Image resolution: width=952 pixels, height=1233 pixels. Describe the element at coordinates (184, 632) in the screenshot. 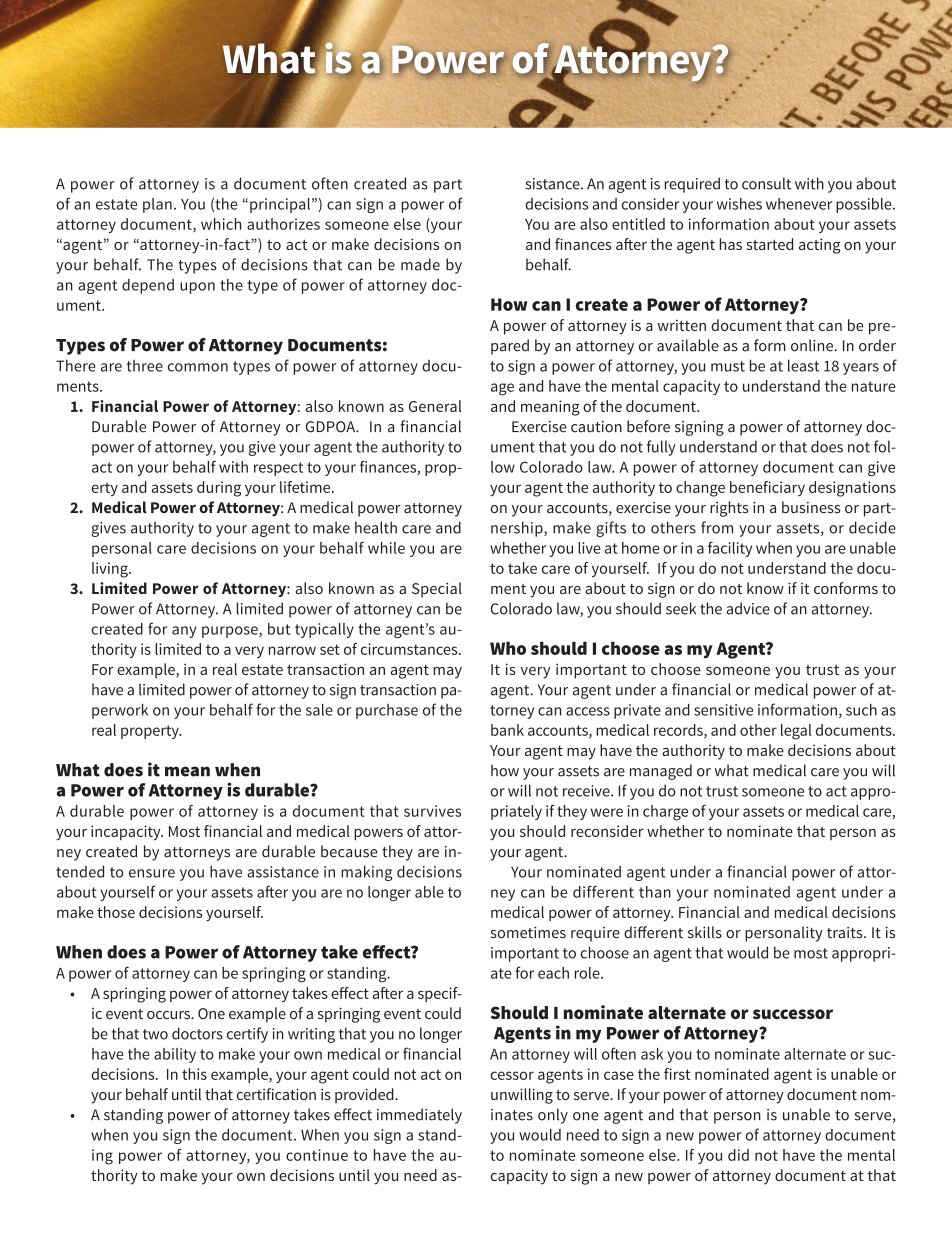

I see `any` at that location.
